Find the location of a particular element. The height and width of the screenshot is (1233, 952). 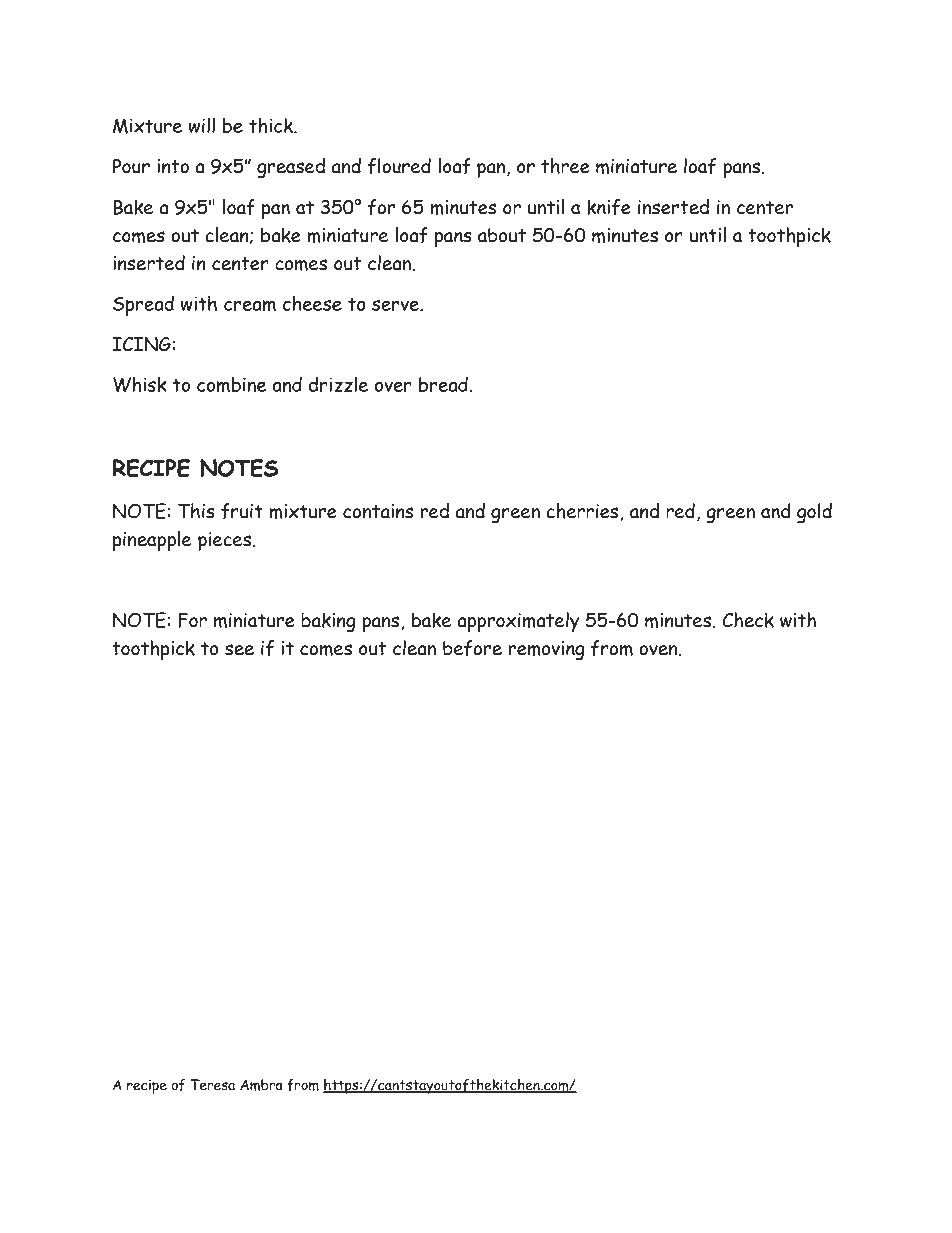

see is located at coordinates (239, 650).
